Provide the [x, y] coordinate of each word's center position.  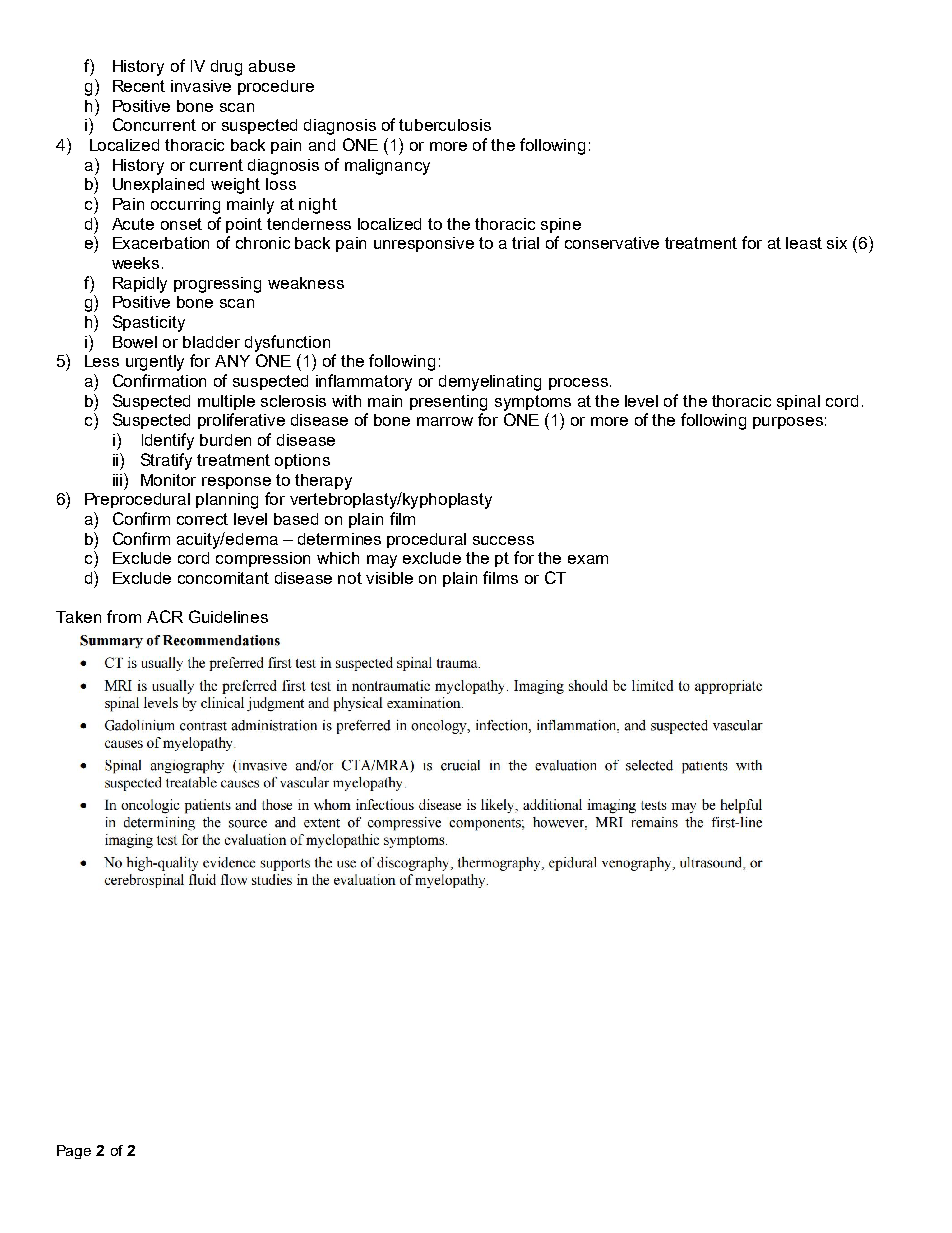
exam [588, 559]
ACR [165, 616]
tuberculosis [445, 125]
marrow [445, 421]
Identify [168, 441]
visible [389, 578]
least [804, 243]
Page [74, 1152]
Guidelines [228, 616]
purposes [788, 423]
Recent [139, 86]
